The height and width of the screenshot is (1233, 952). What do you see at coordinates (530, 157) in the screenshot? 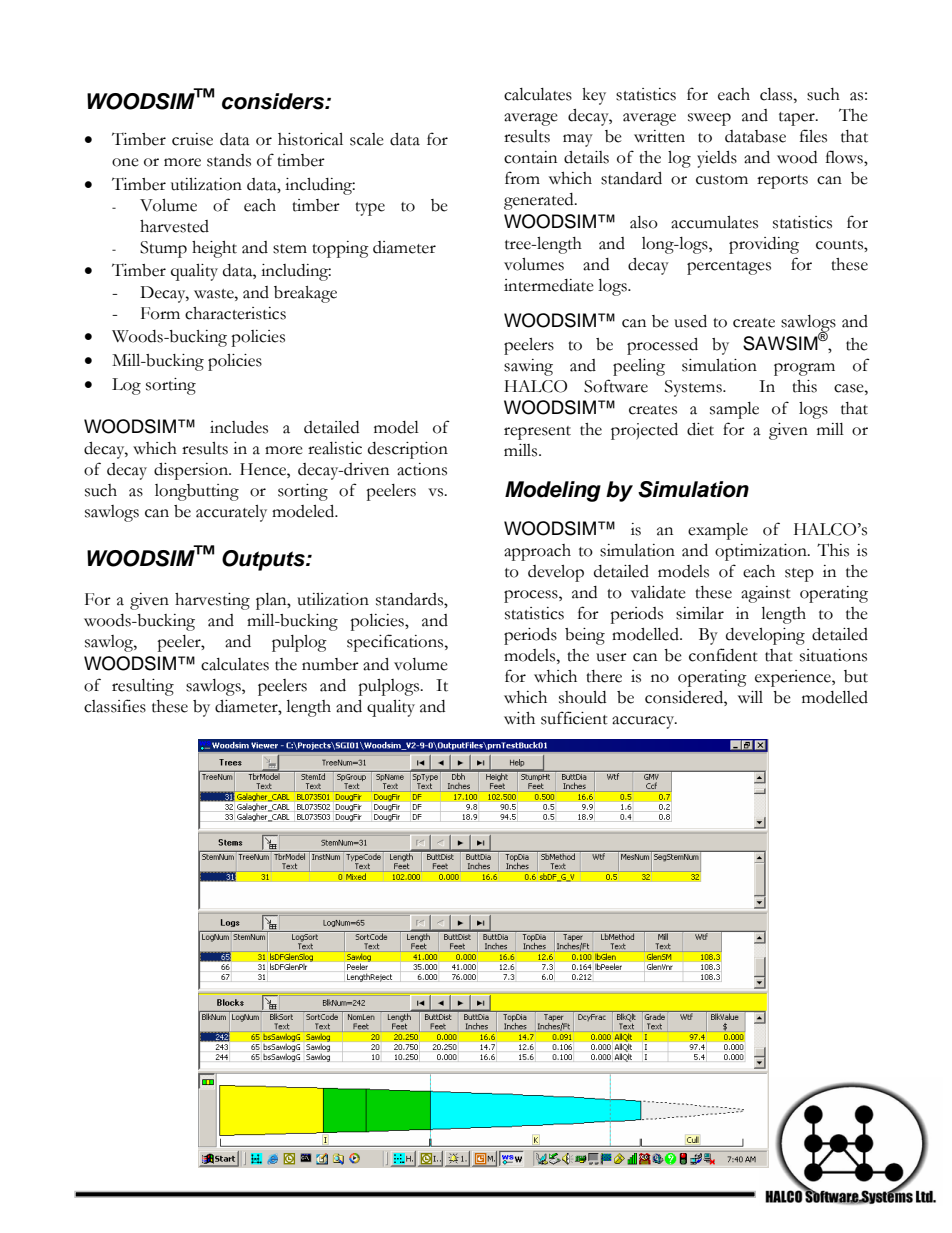
I see `contain` at bounding box center [530, 157].
